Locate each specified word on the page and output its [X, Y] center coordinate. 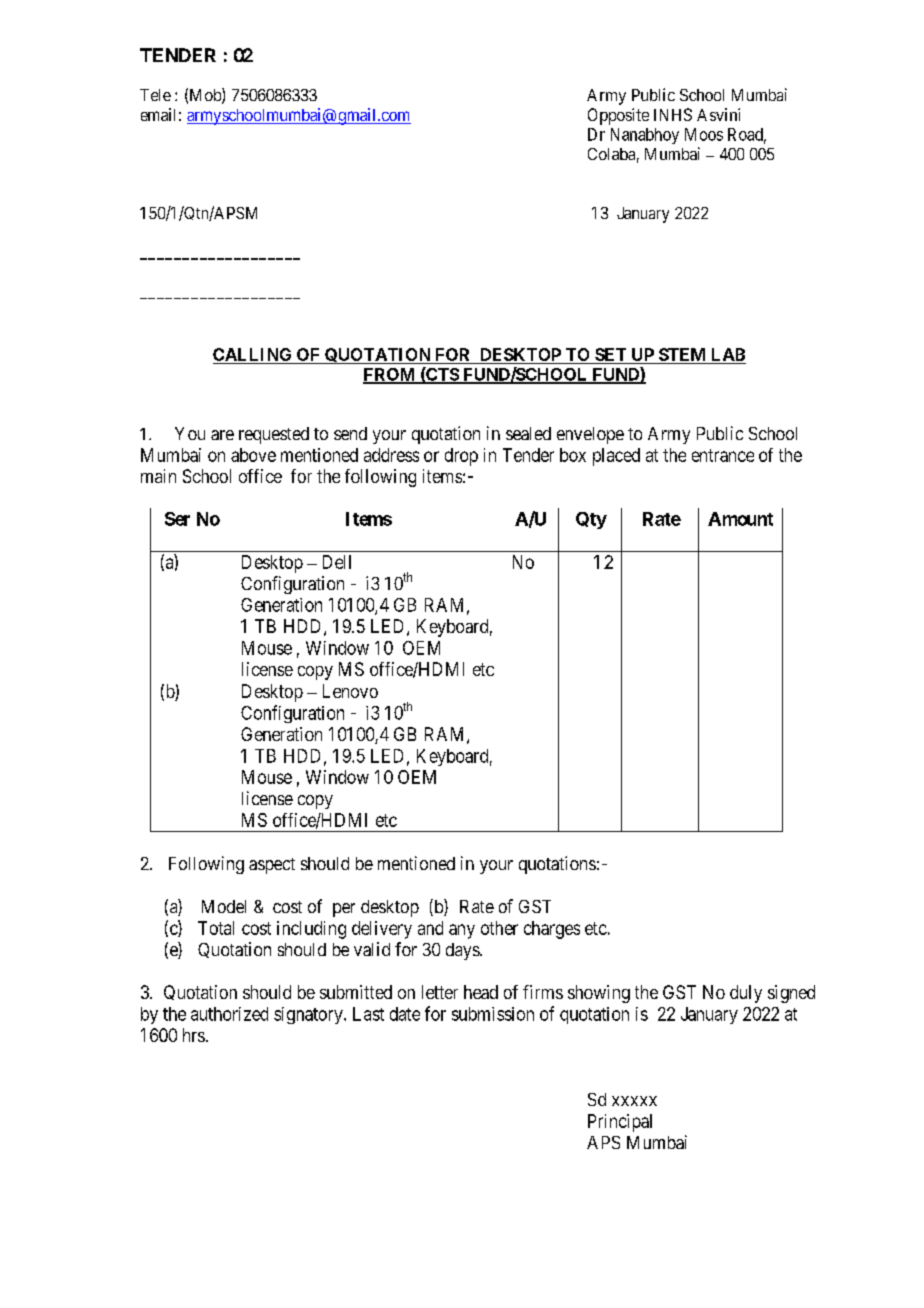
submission [493, 1014]
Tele [155, 95]
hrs [194, 1035]
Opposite [618, 116]
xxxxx [634, 1101]
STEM [682, 356]
